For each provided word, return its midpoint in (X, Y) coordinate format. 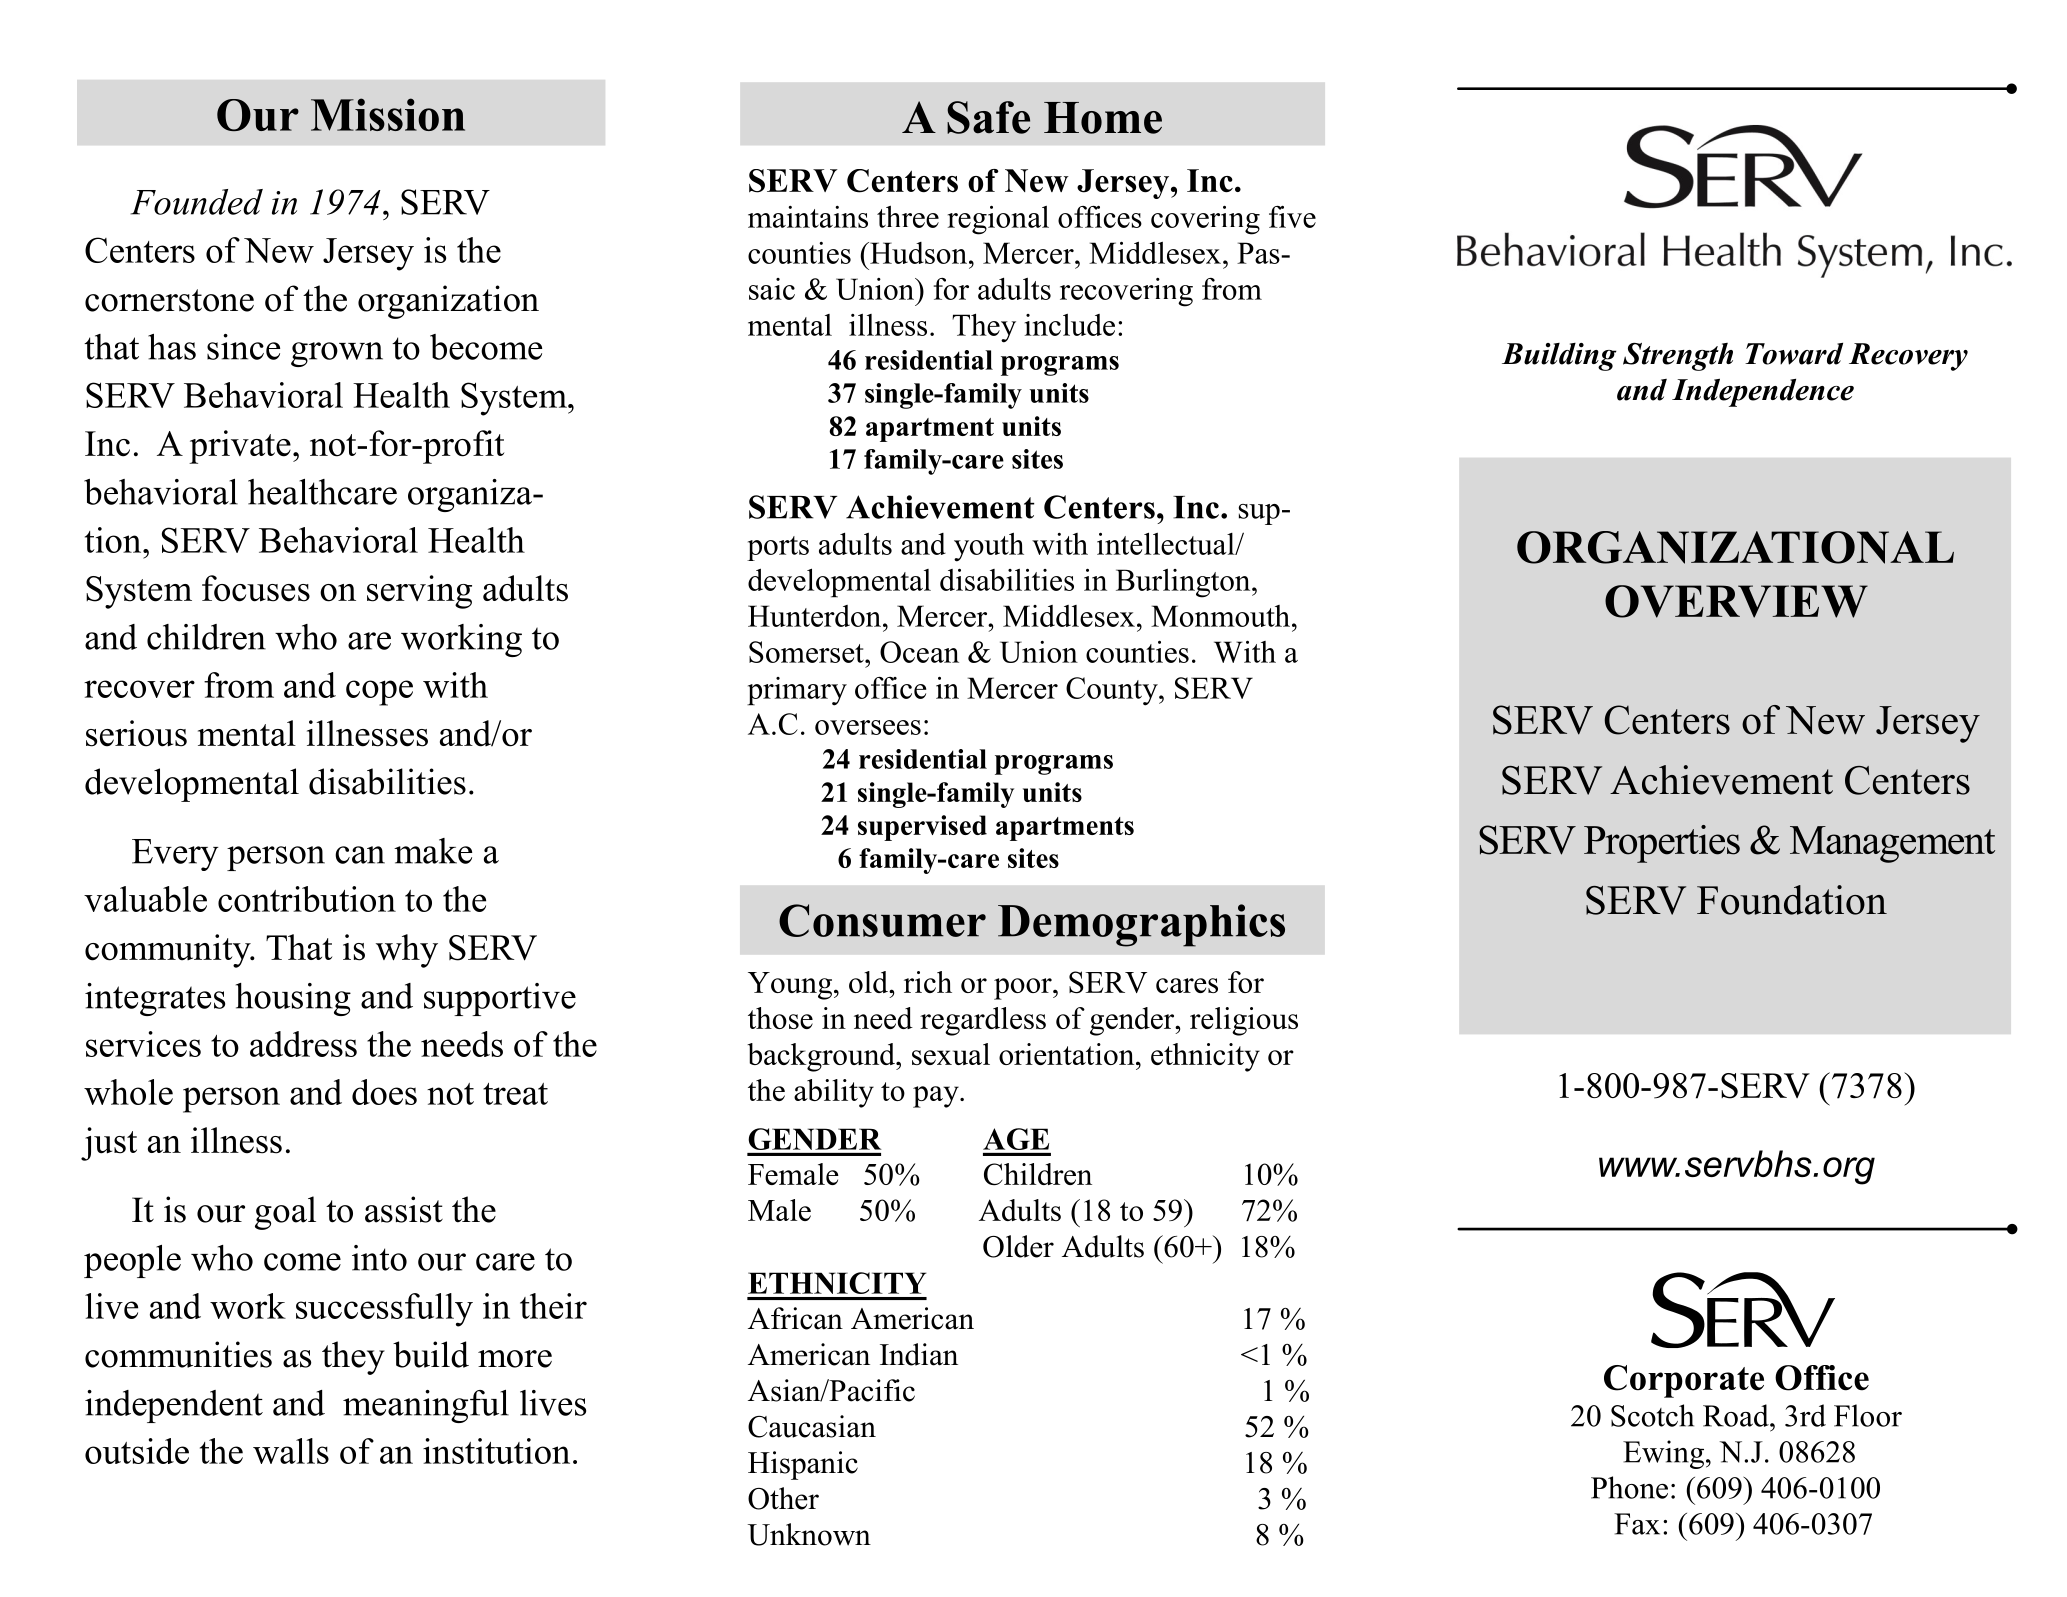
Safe (988, 117)
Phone (1629, 1487)
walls (291, 1451)
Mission (388, 114)
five (1292, 217)
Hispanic (803, 1465)
